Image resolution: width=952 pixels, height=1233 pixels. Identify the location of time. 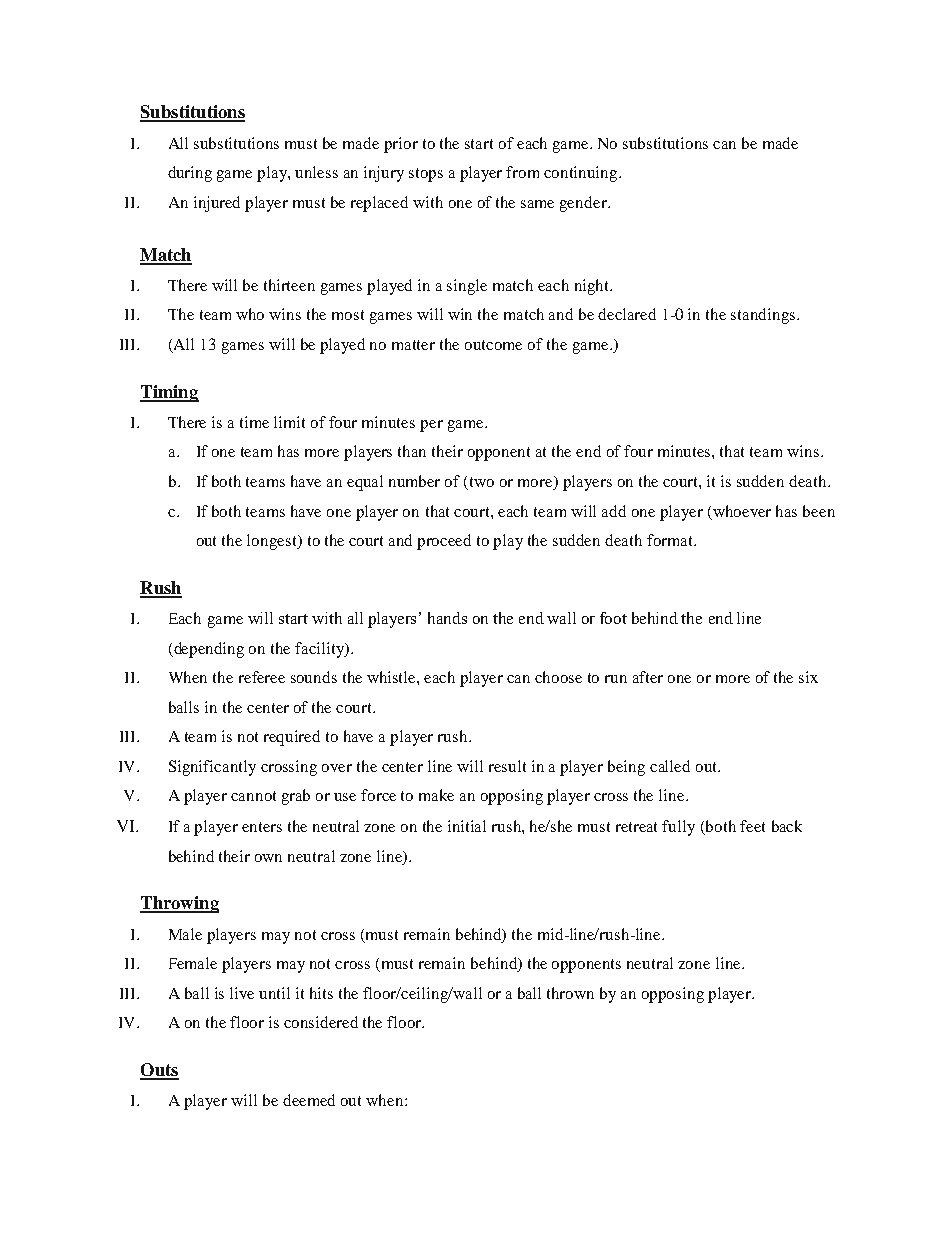
(254, 422).
